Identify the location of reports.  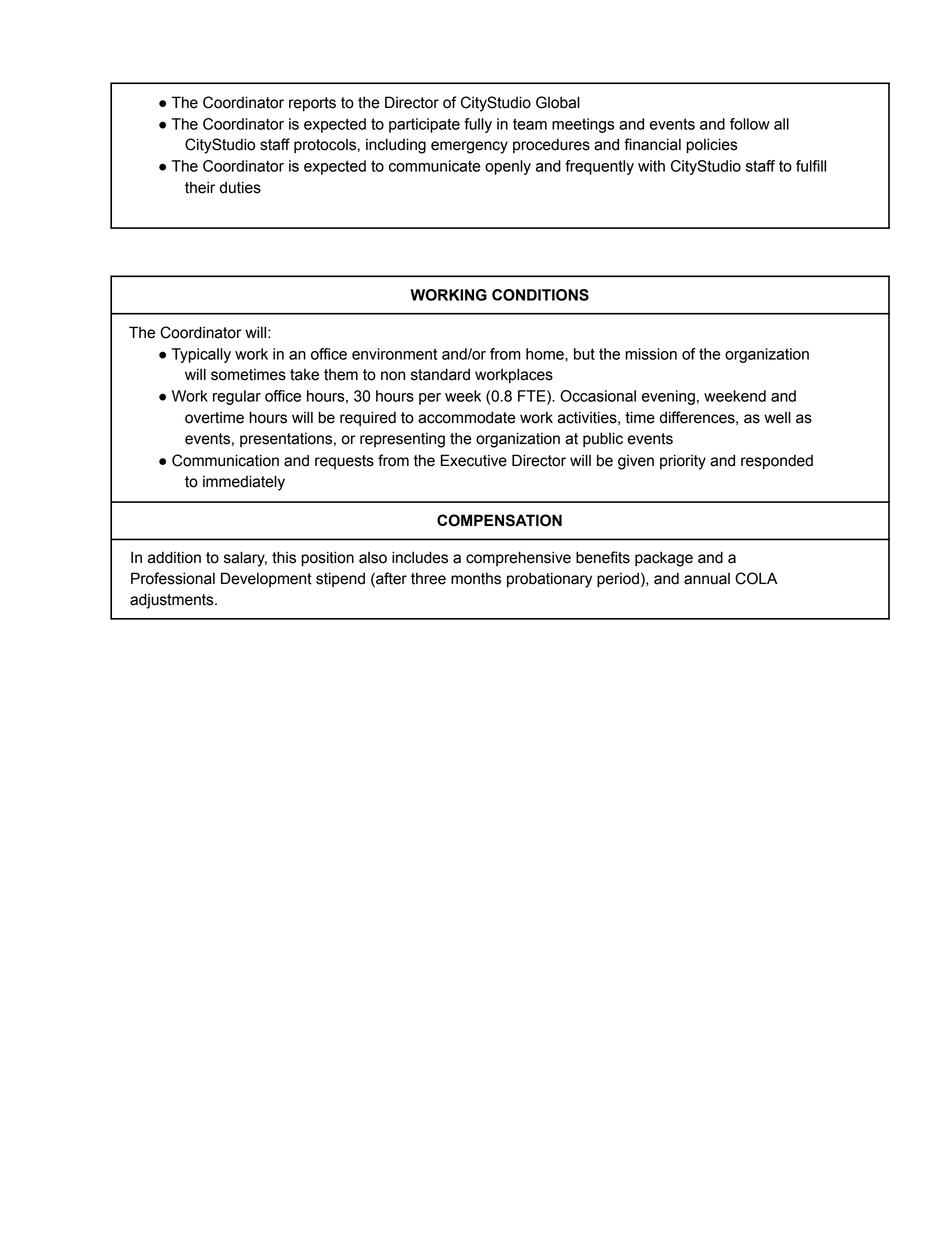
(312, 104).
